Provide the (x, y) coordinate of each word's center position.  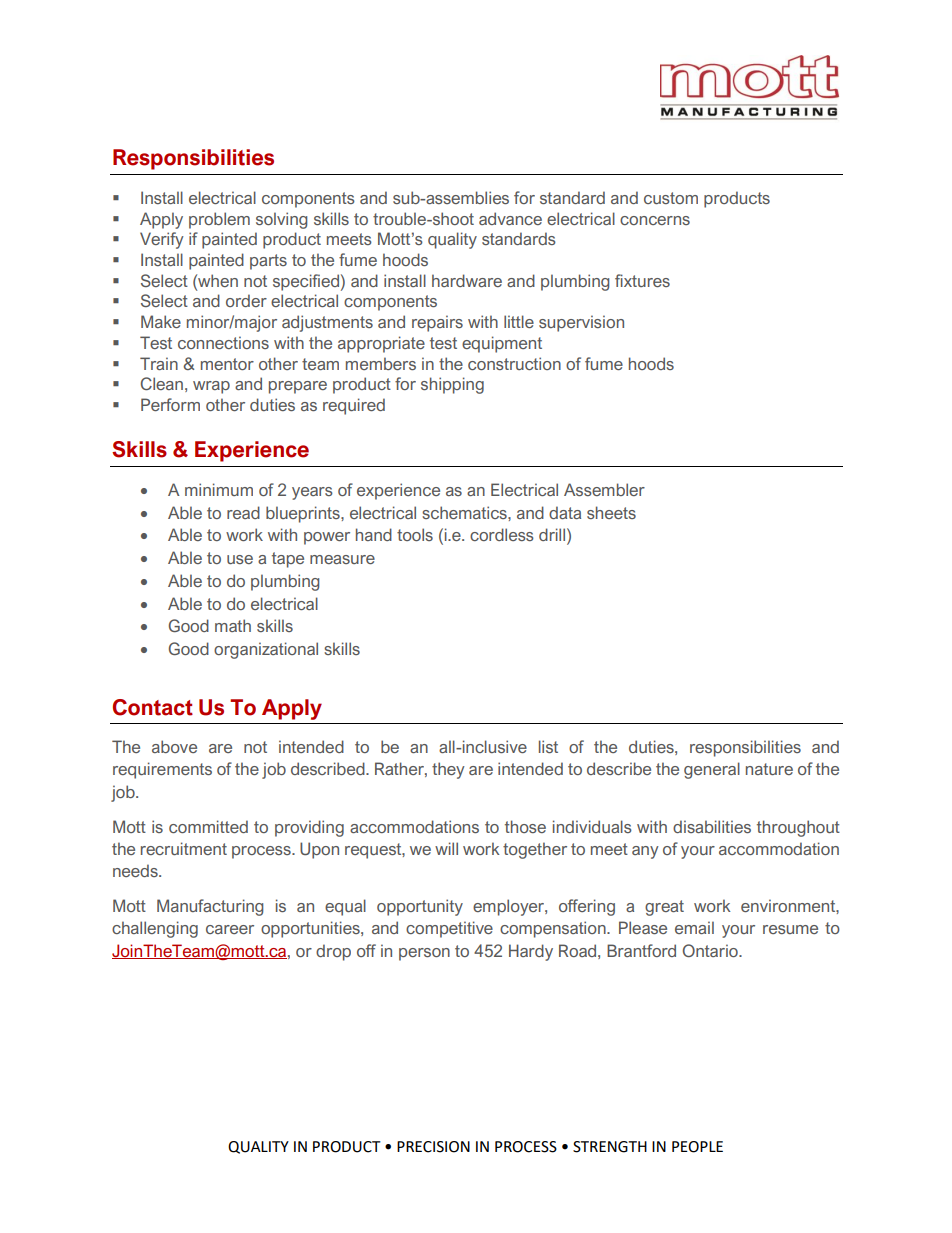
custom (671, 198)
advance (510, 218)
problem (219, 220)
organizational (266, 650)
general (712, 770)
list (548, 746)
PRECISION (433, 1147)
